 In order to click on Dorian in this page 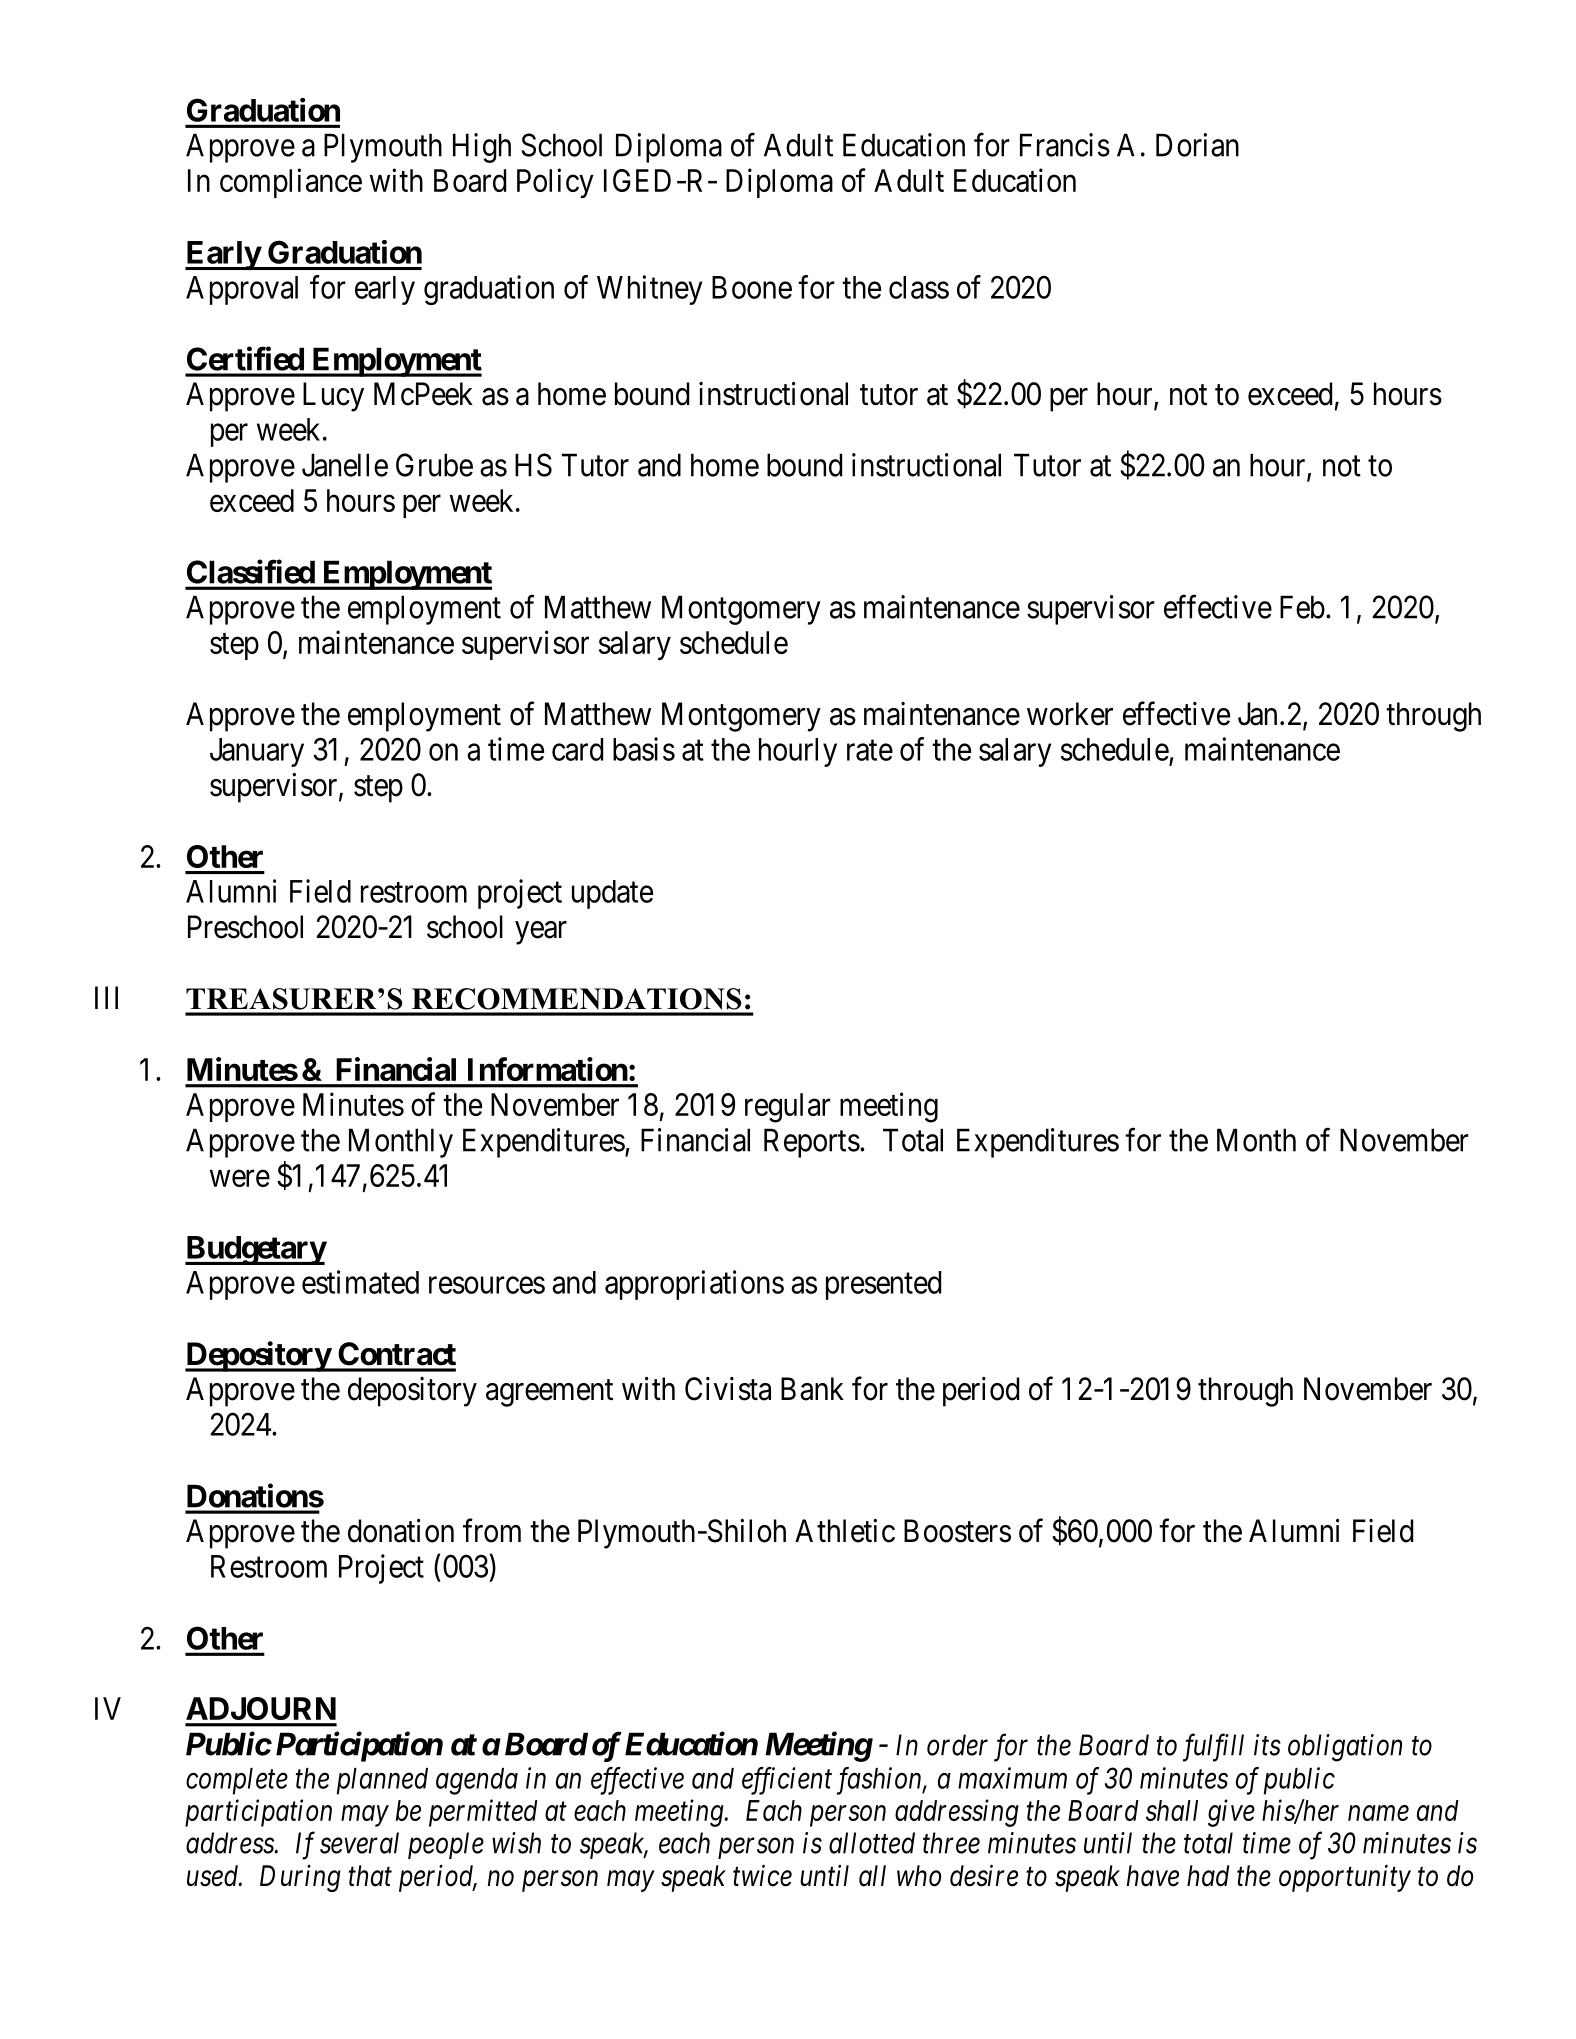, I will do `click(1197, 145)`.
